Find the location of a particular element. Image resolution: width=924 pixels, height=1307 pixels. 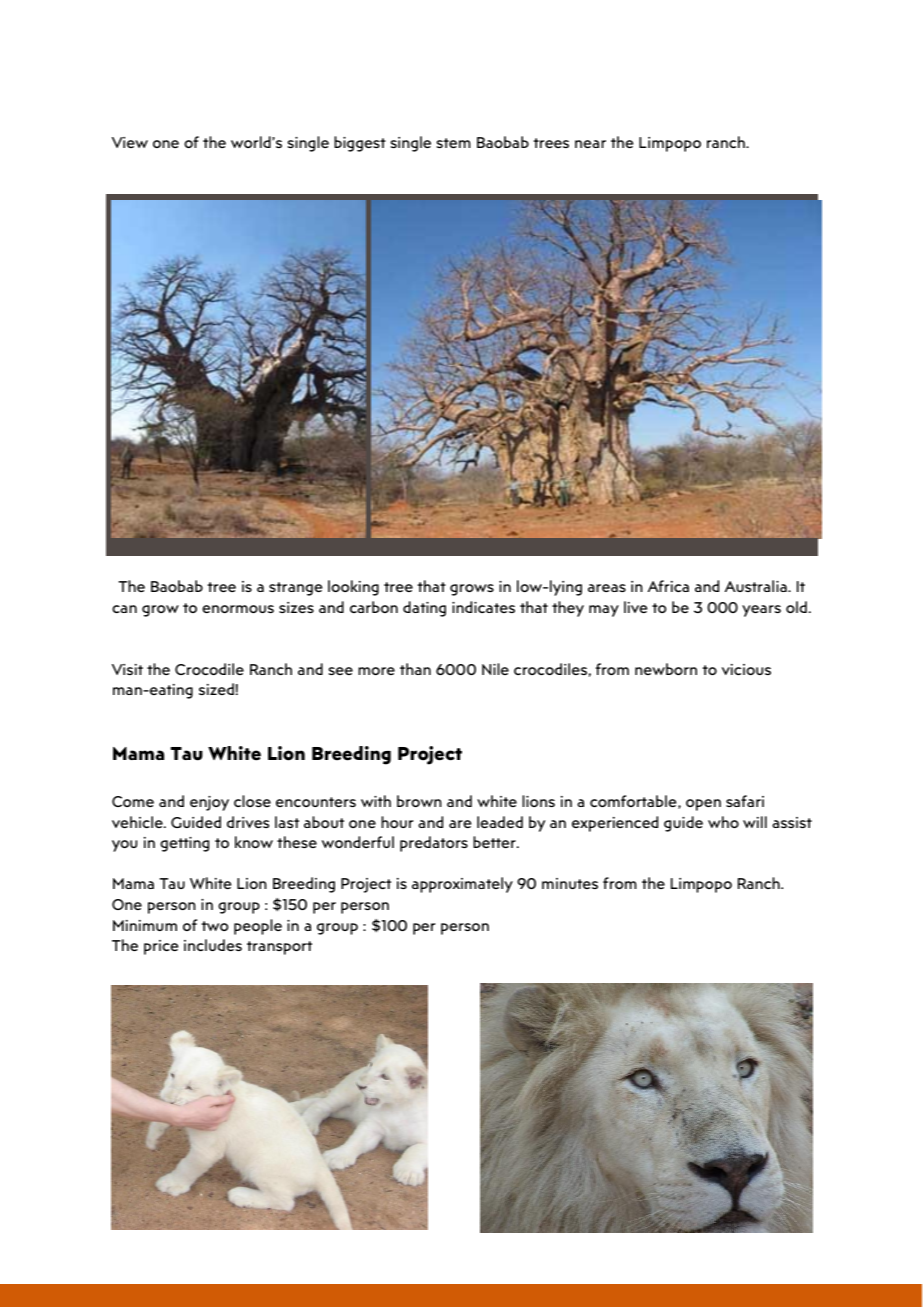

biggest is located at coordinates (360, 144).
